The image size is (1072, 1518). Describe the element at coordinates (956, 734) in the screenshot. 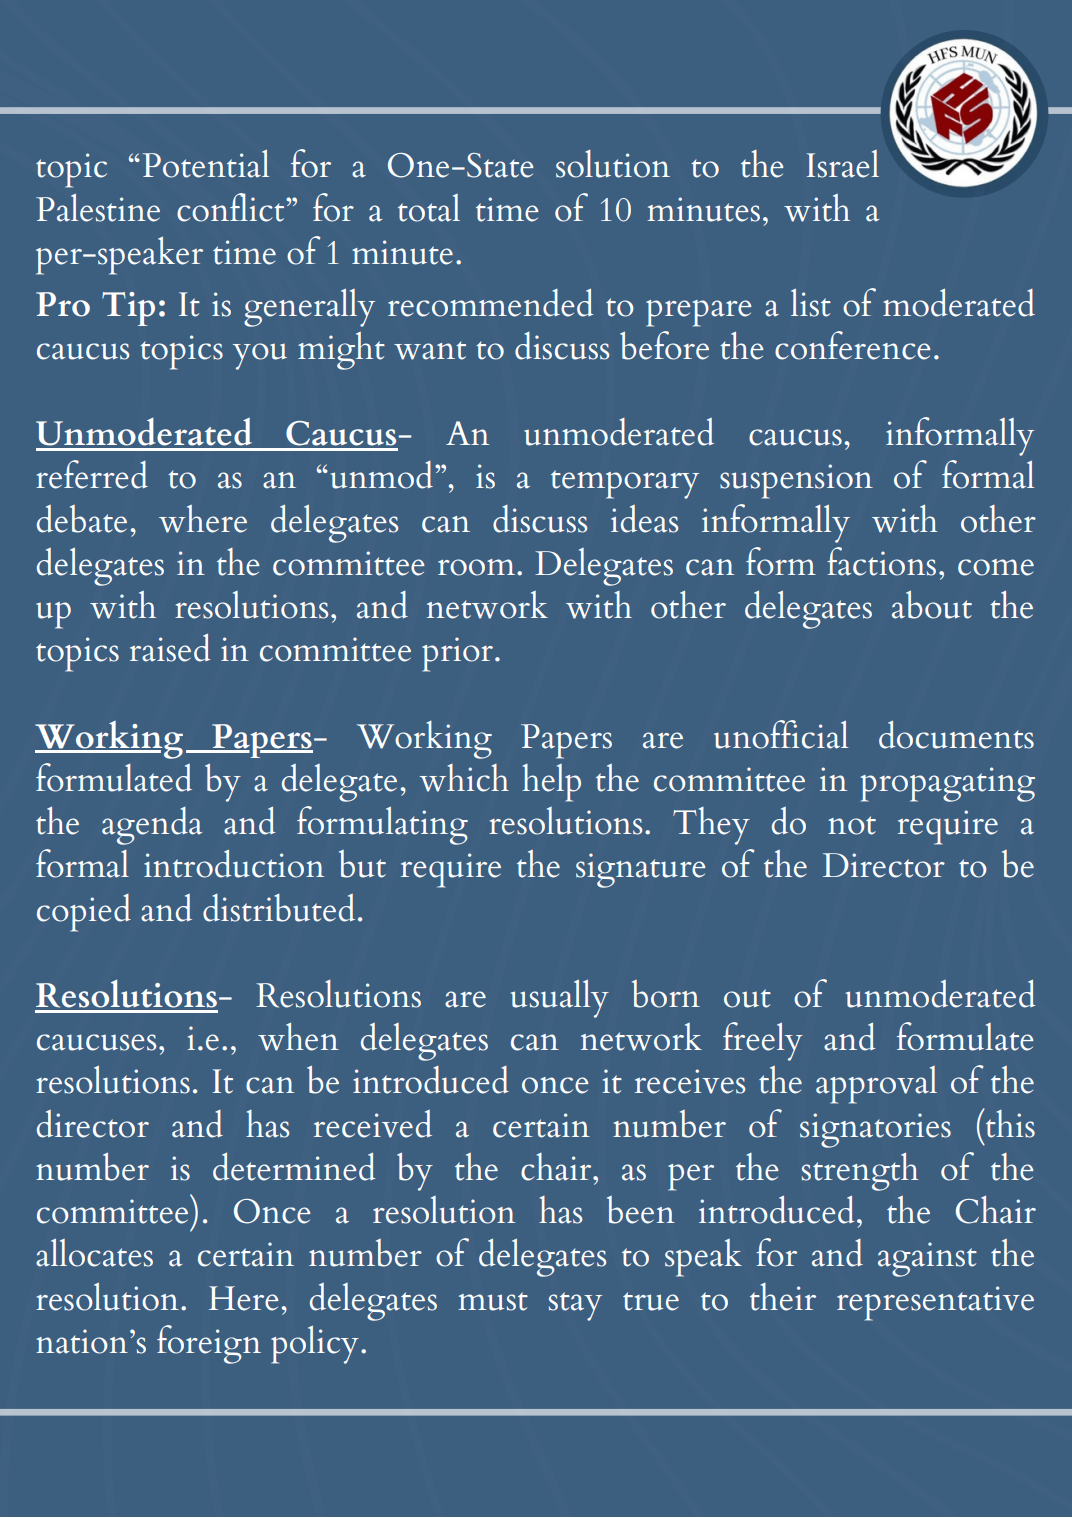

I see `documents` at that location.
